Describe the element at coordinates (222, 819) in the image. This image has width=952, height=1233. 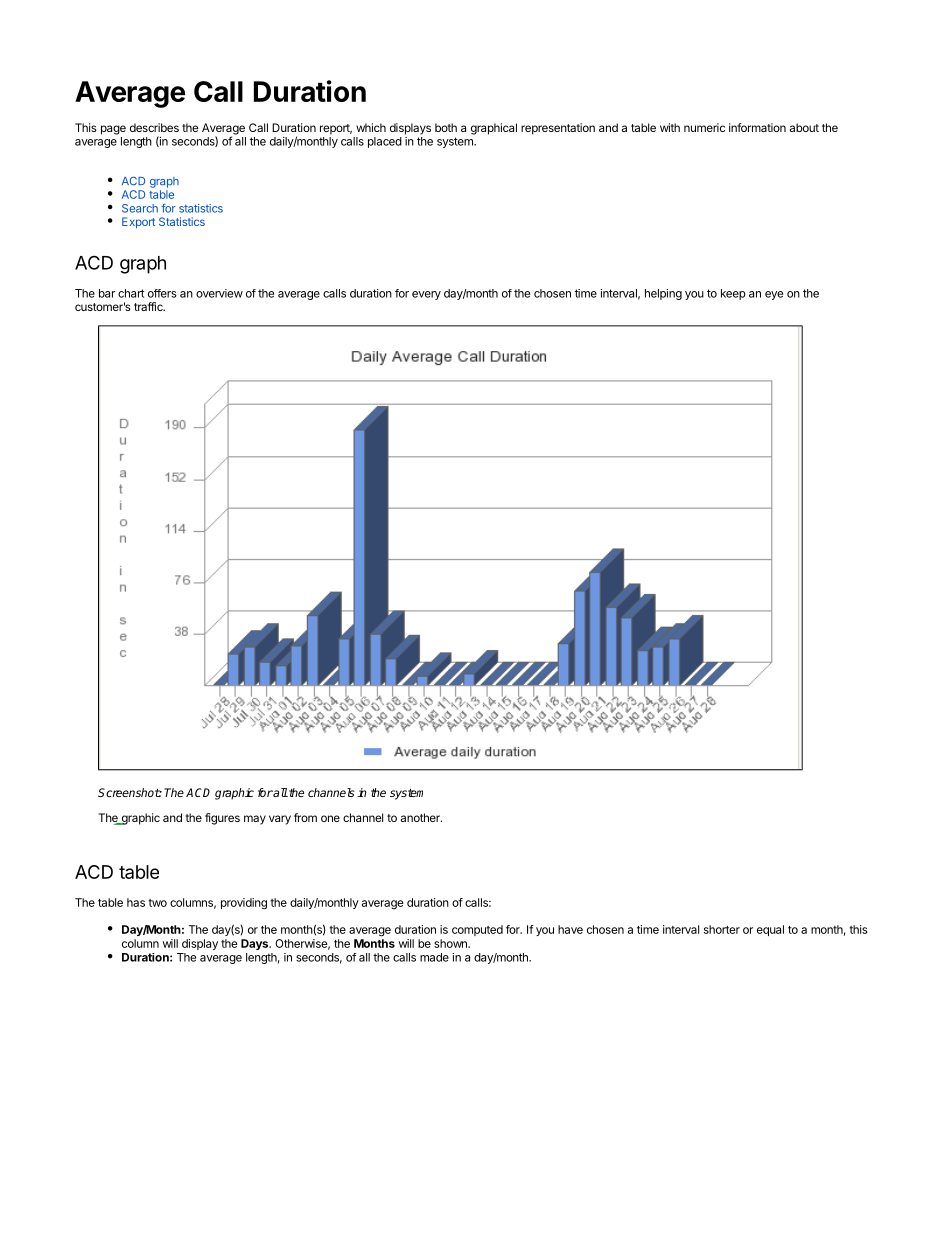
I see `figures` at that location.
